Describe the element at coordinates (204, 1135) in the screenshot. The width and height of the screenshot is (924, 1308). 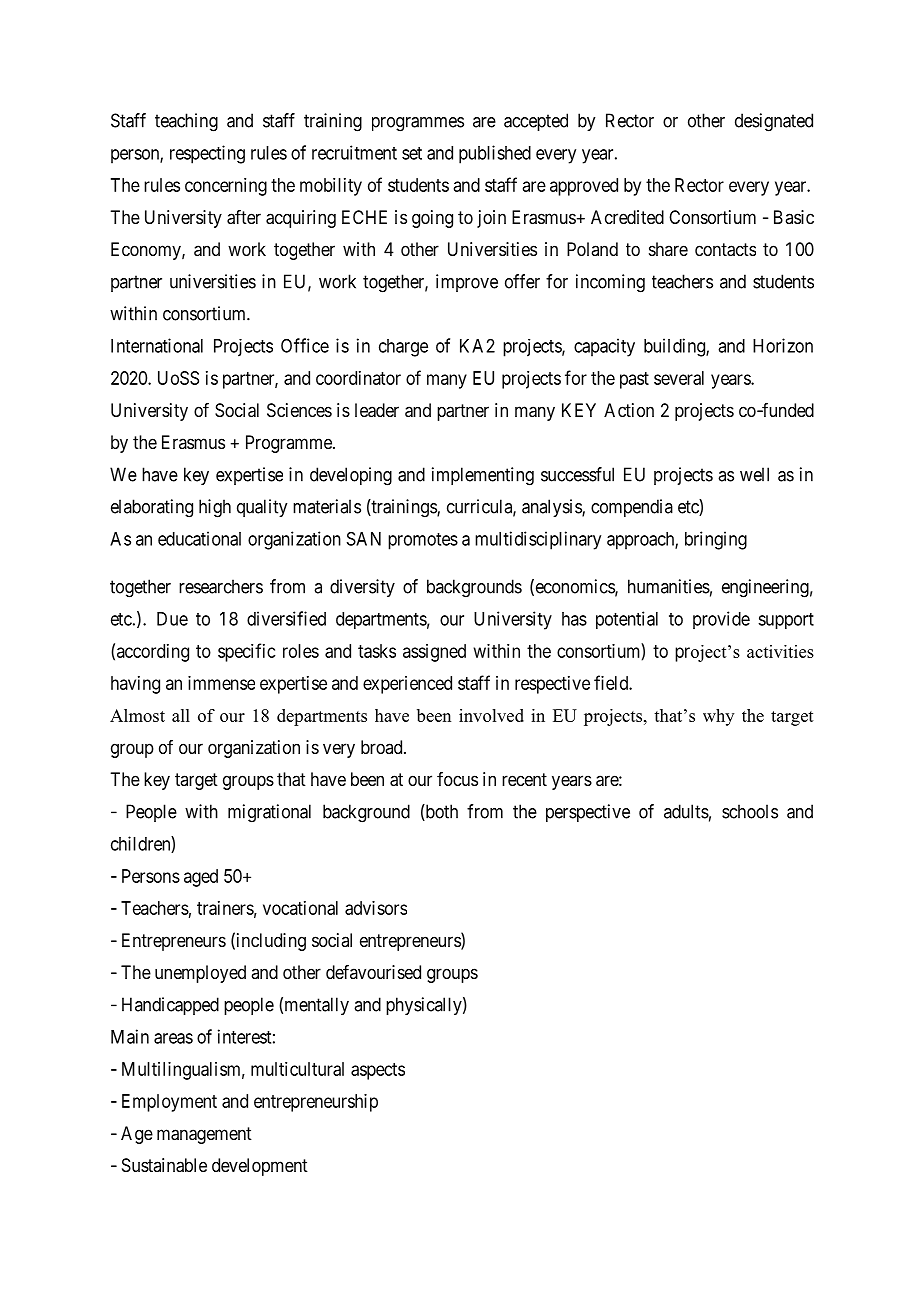
I see `management` at that location.
